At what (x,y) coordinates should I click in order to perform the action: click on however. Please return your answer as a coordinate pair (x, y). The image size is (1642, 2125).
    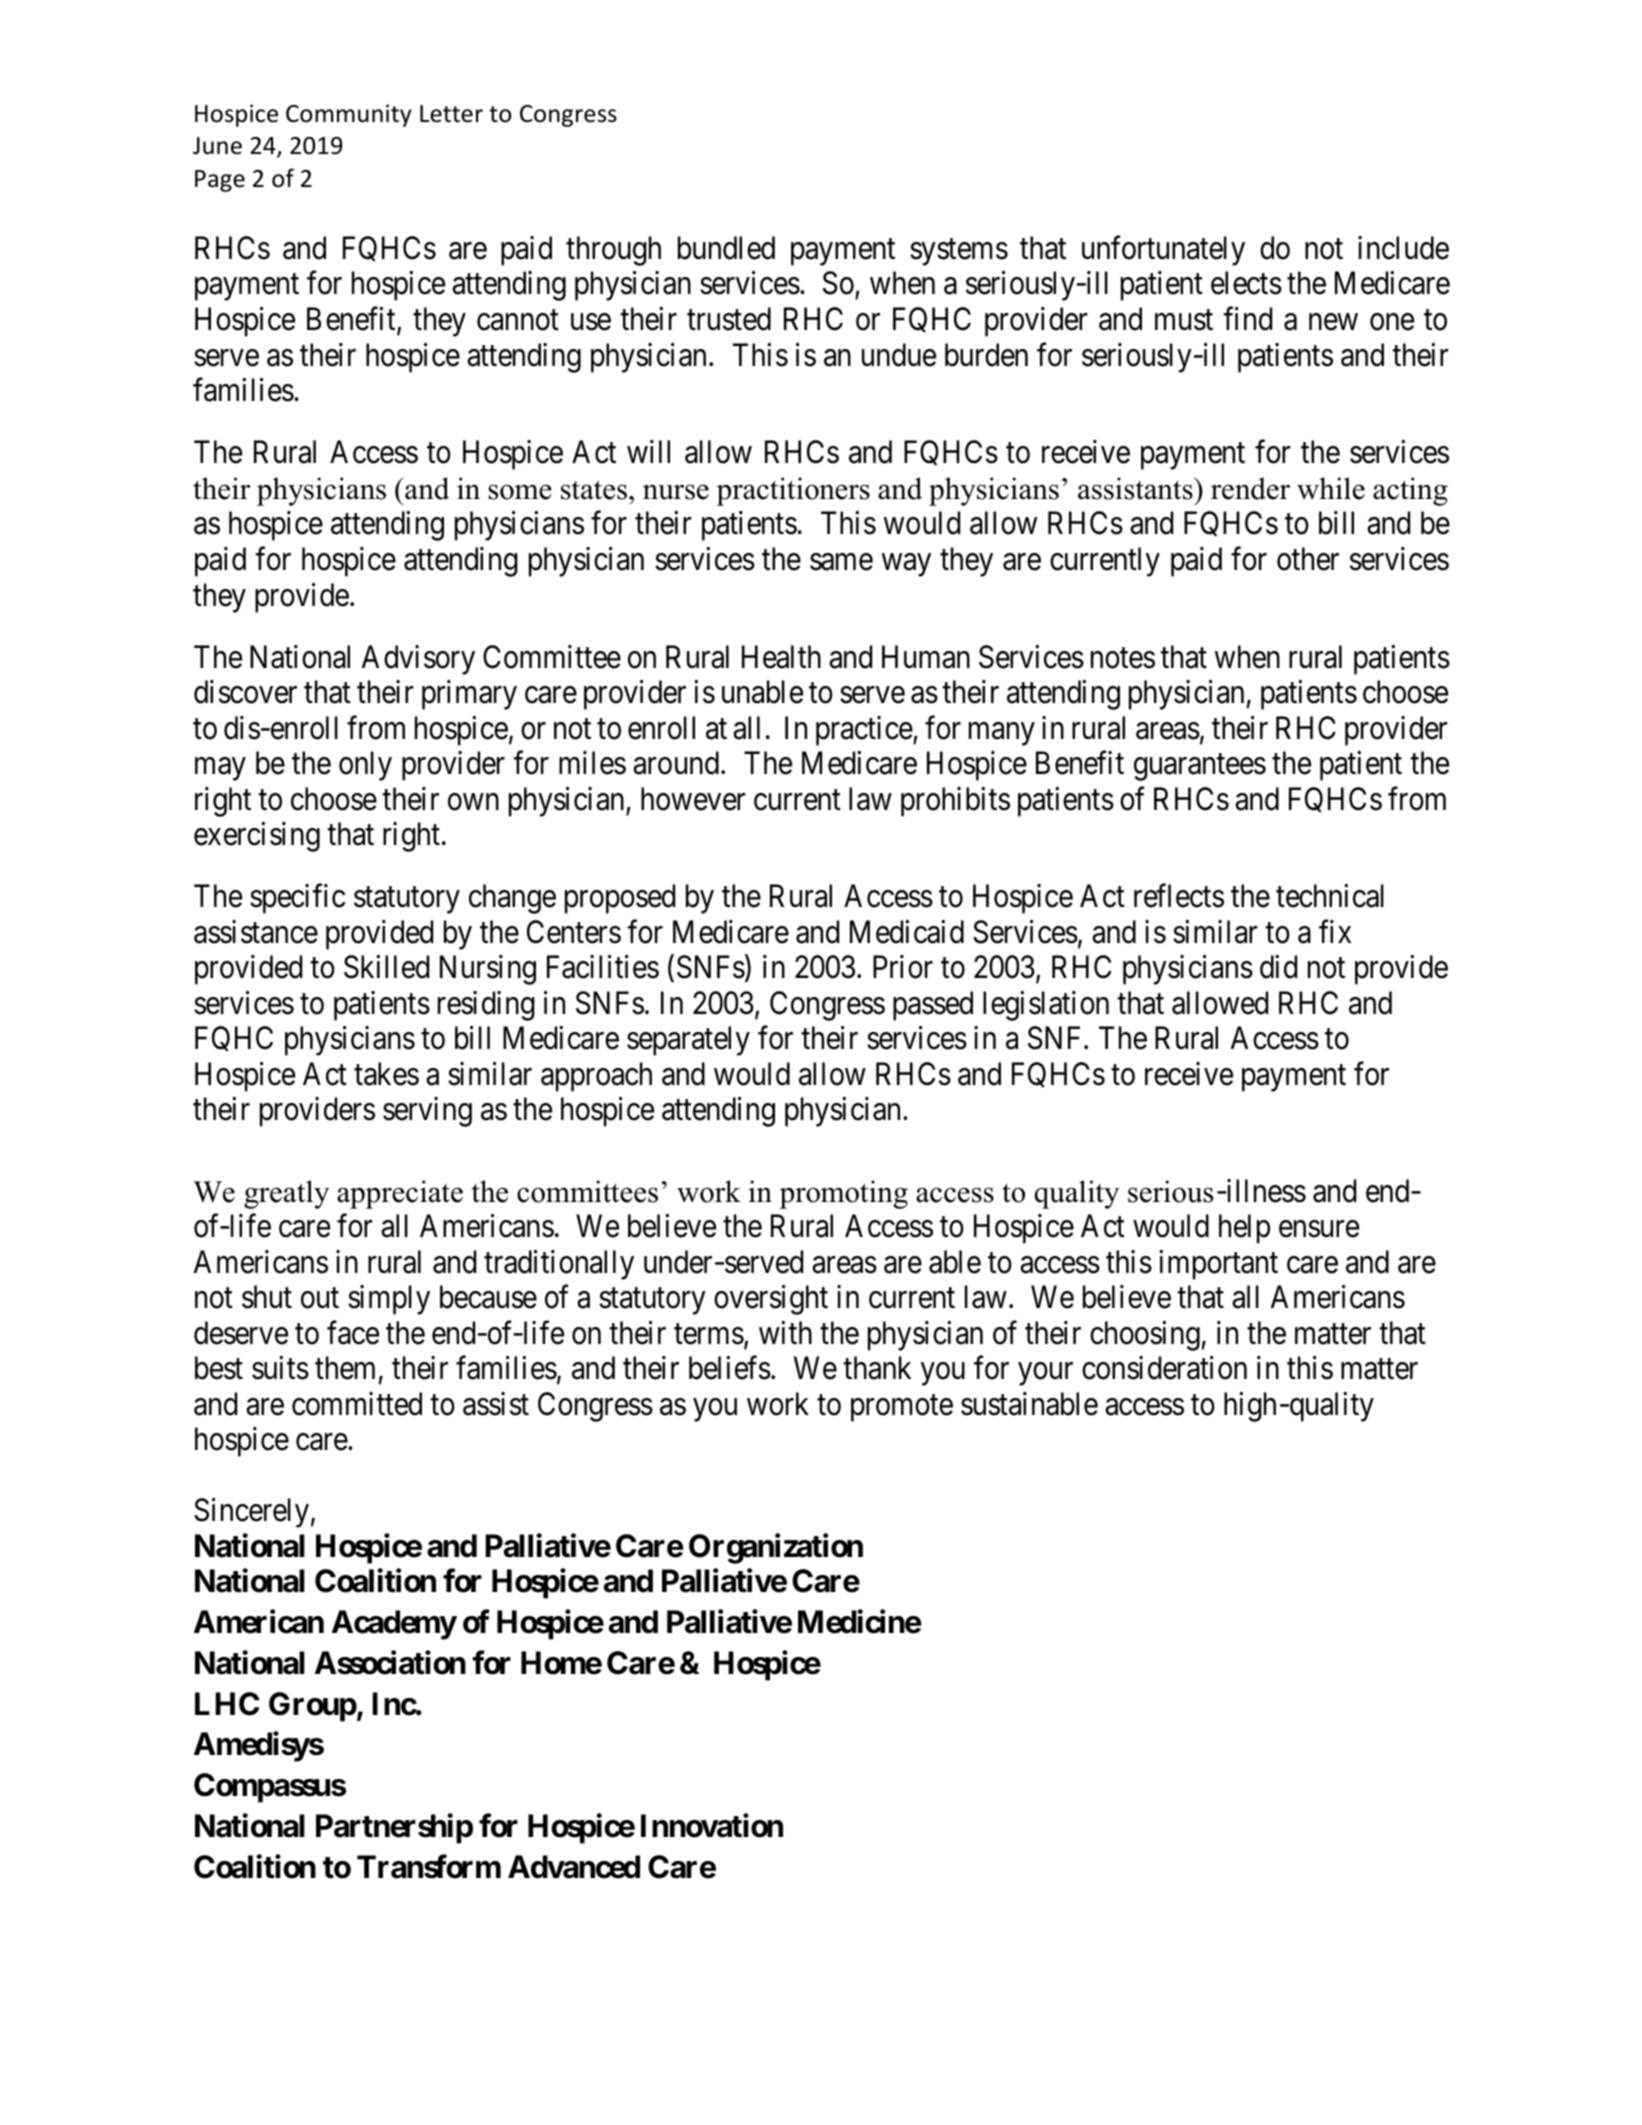
    Looking at the image, I should click on (693, 799).
